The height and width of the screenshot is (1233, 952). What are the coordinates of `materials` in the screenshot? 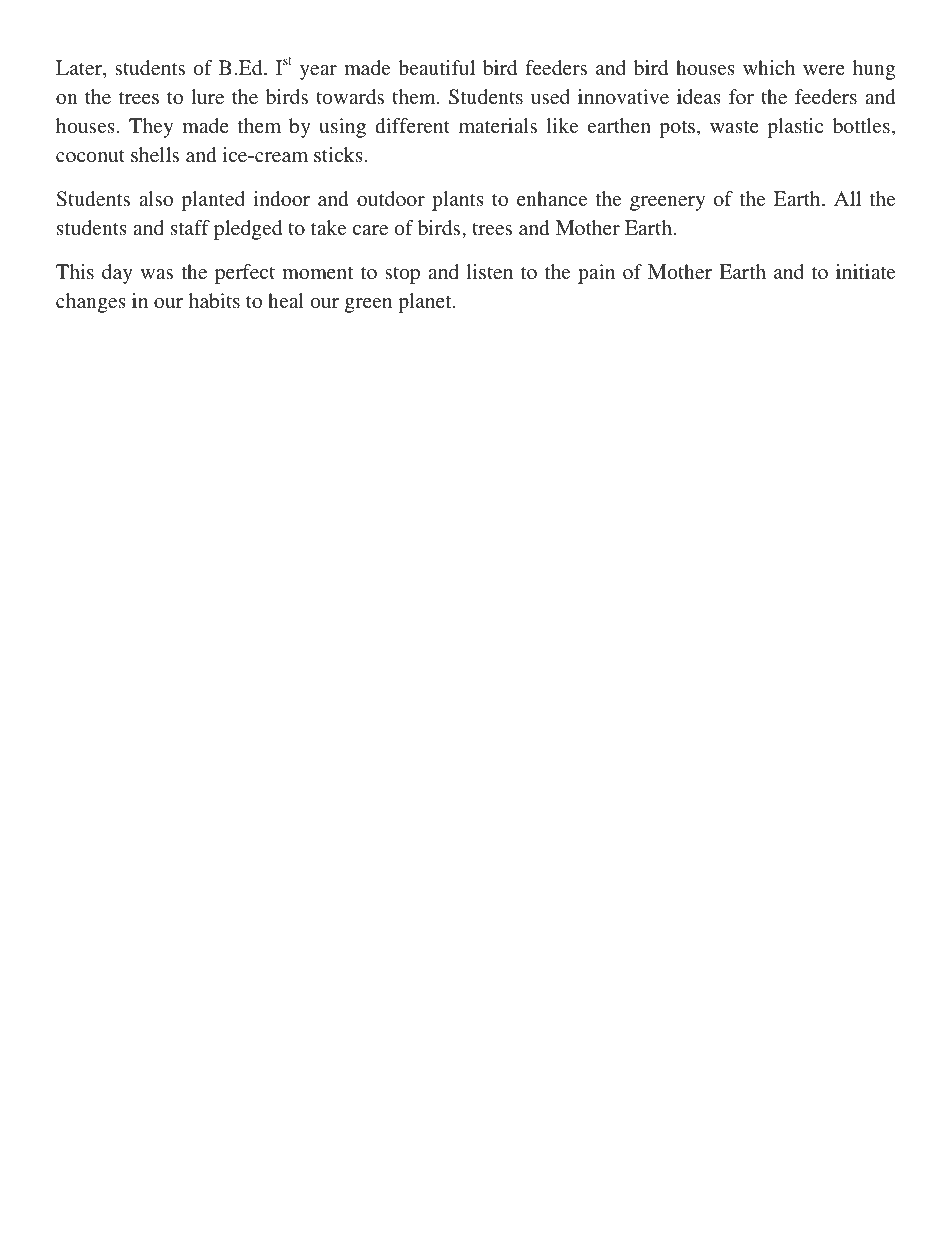 It's located at (498, 125).
